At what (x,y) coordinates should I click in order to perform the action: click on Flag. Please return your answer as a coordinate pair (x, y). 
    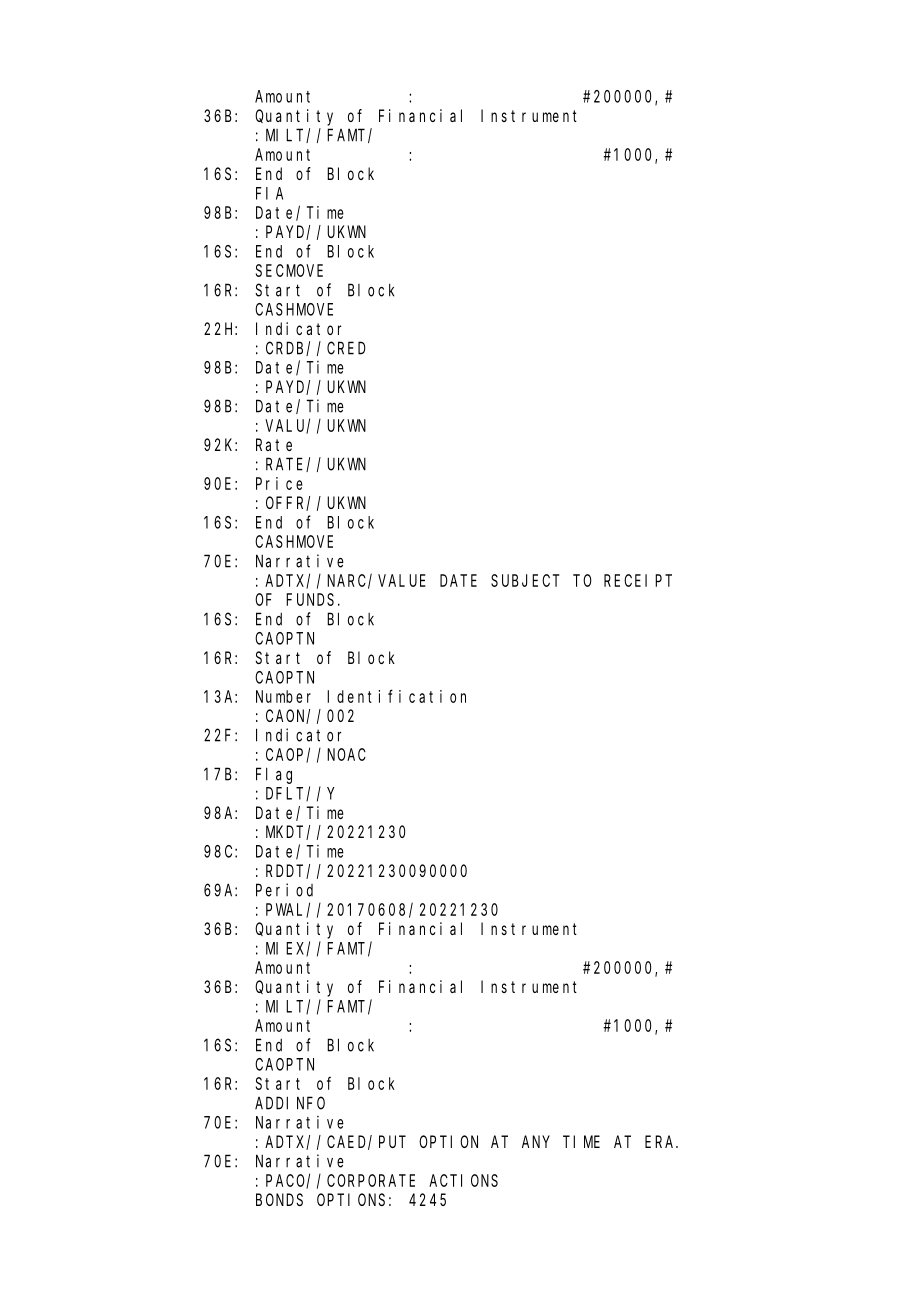
    Looking at the image, I should click on (274, 775).
